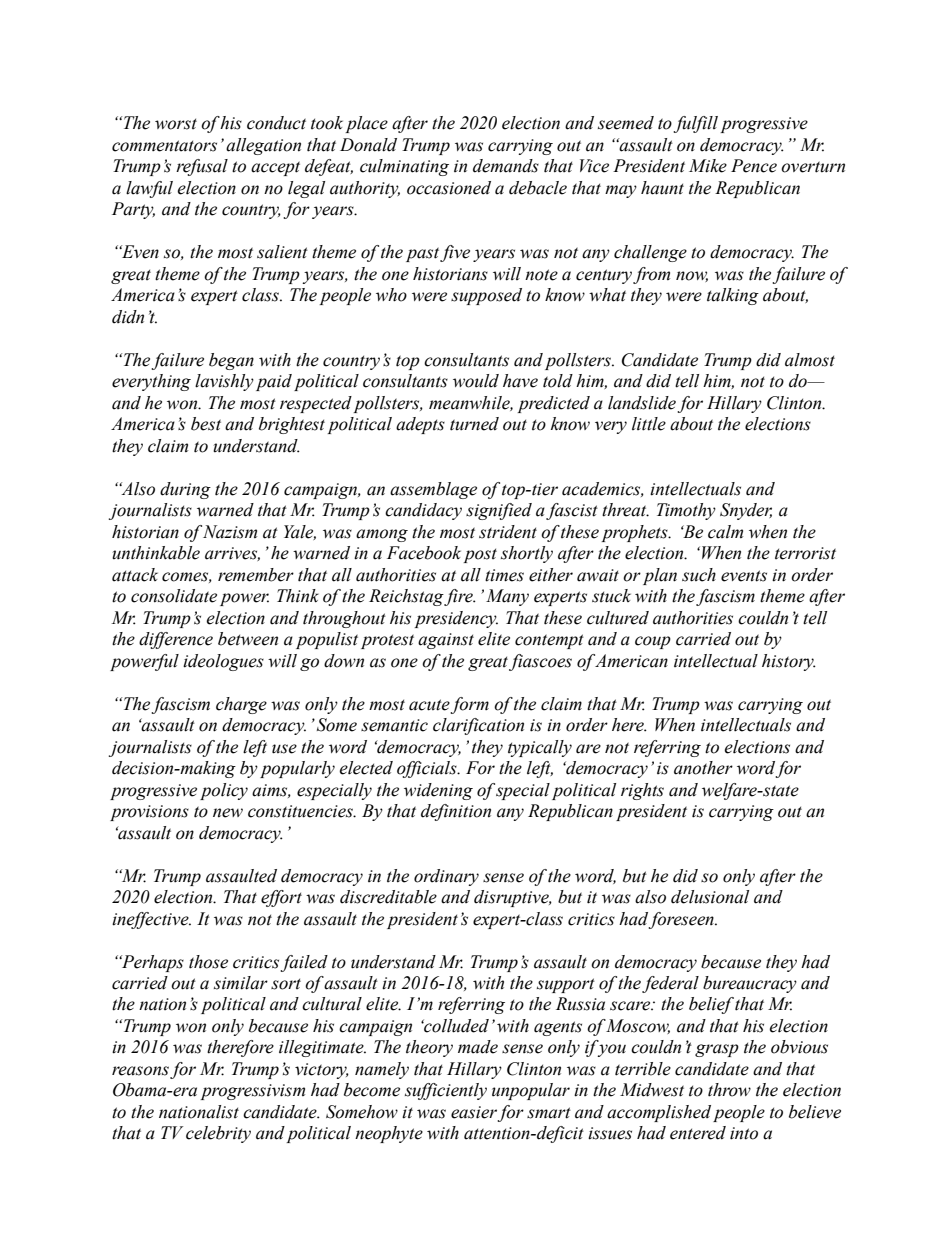 Image resolution: width=952 pixels, height=1233 pixels. I want to click on throw, so click(729, 1090).
